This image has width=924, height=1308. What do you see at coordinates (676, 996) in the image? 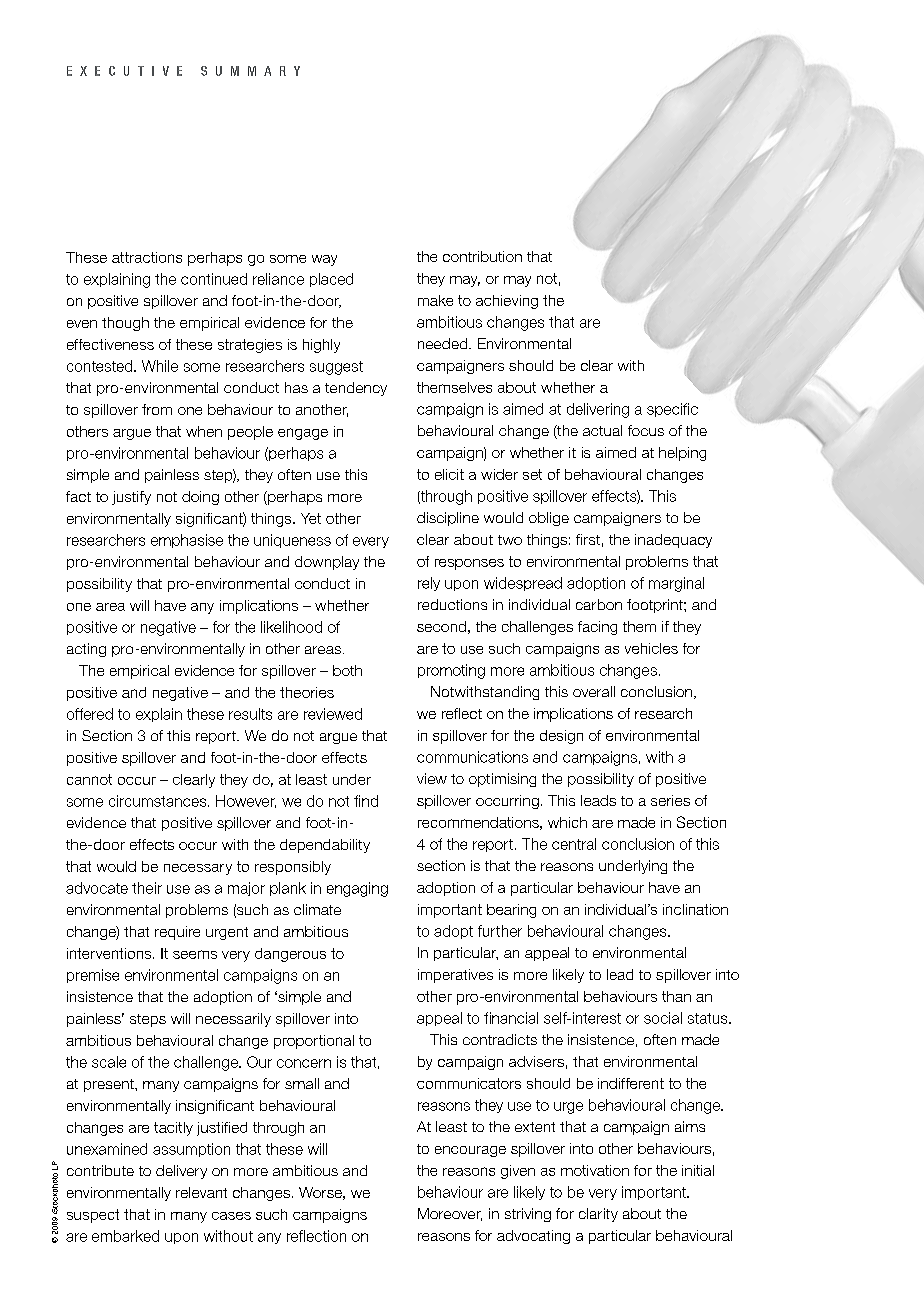
I see `than` at bounding box center [676, 996].
